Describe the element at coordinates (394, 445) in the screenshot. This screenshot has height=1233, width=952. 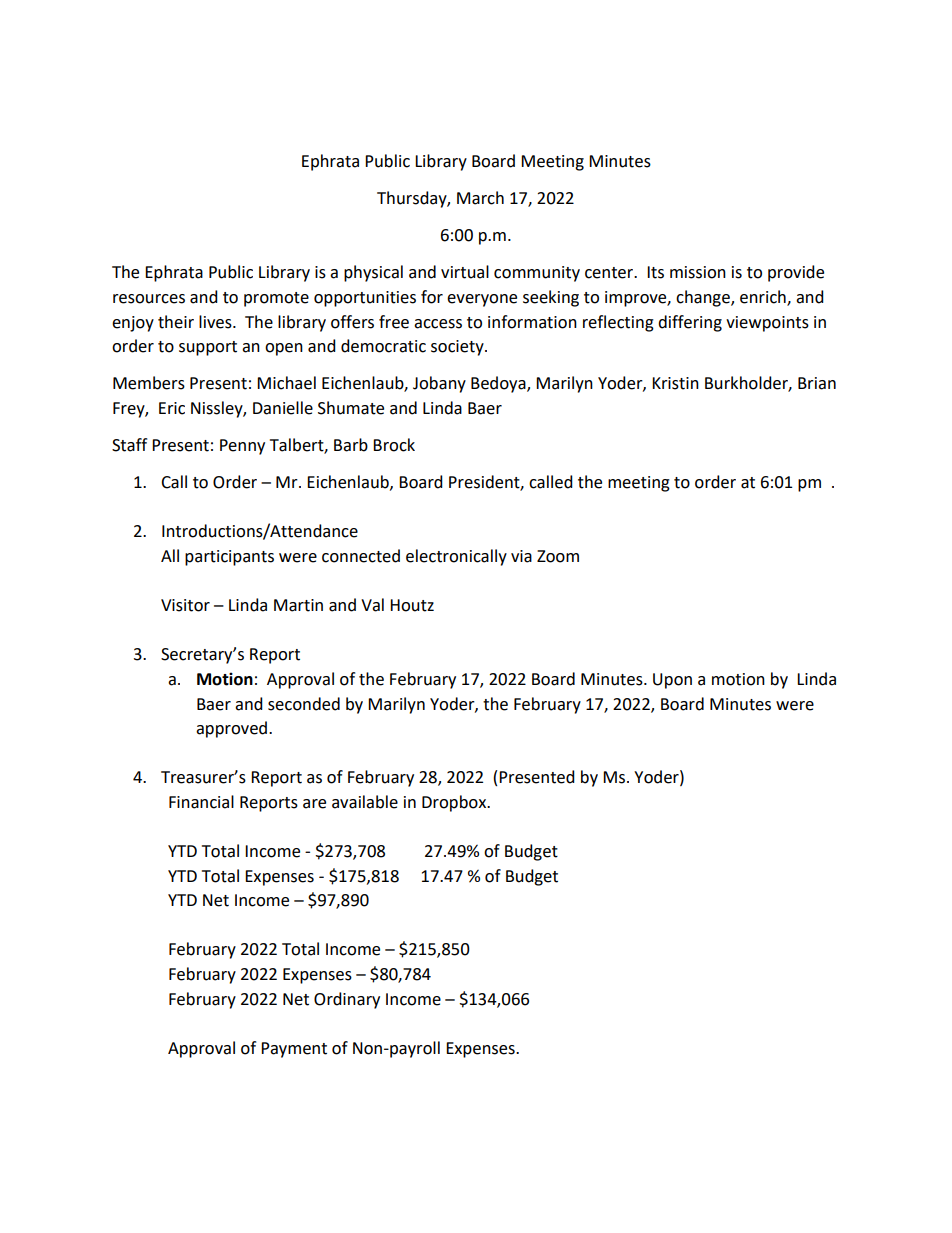
I see `Brock` at that location.
